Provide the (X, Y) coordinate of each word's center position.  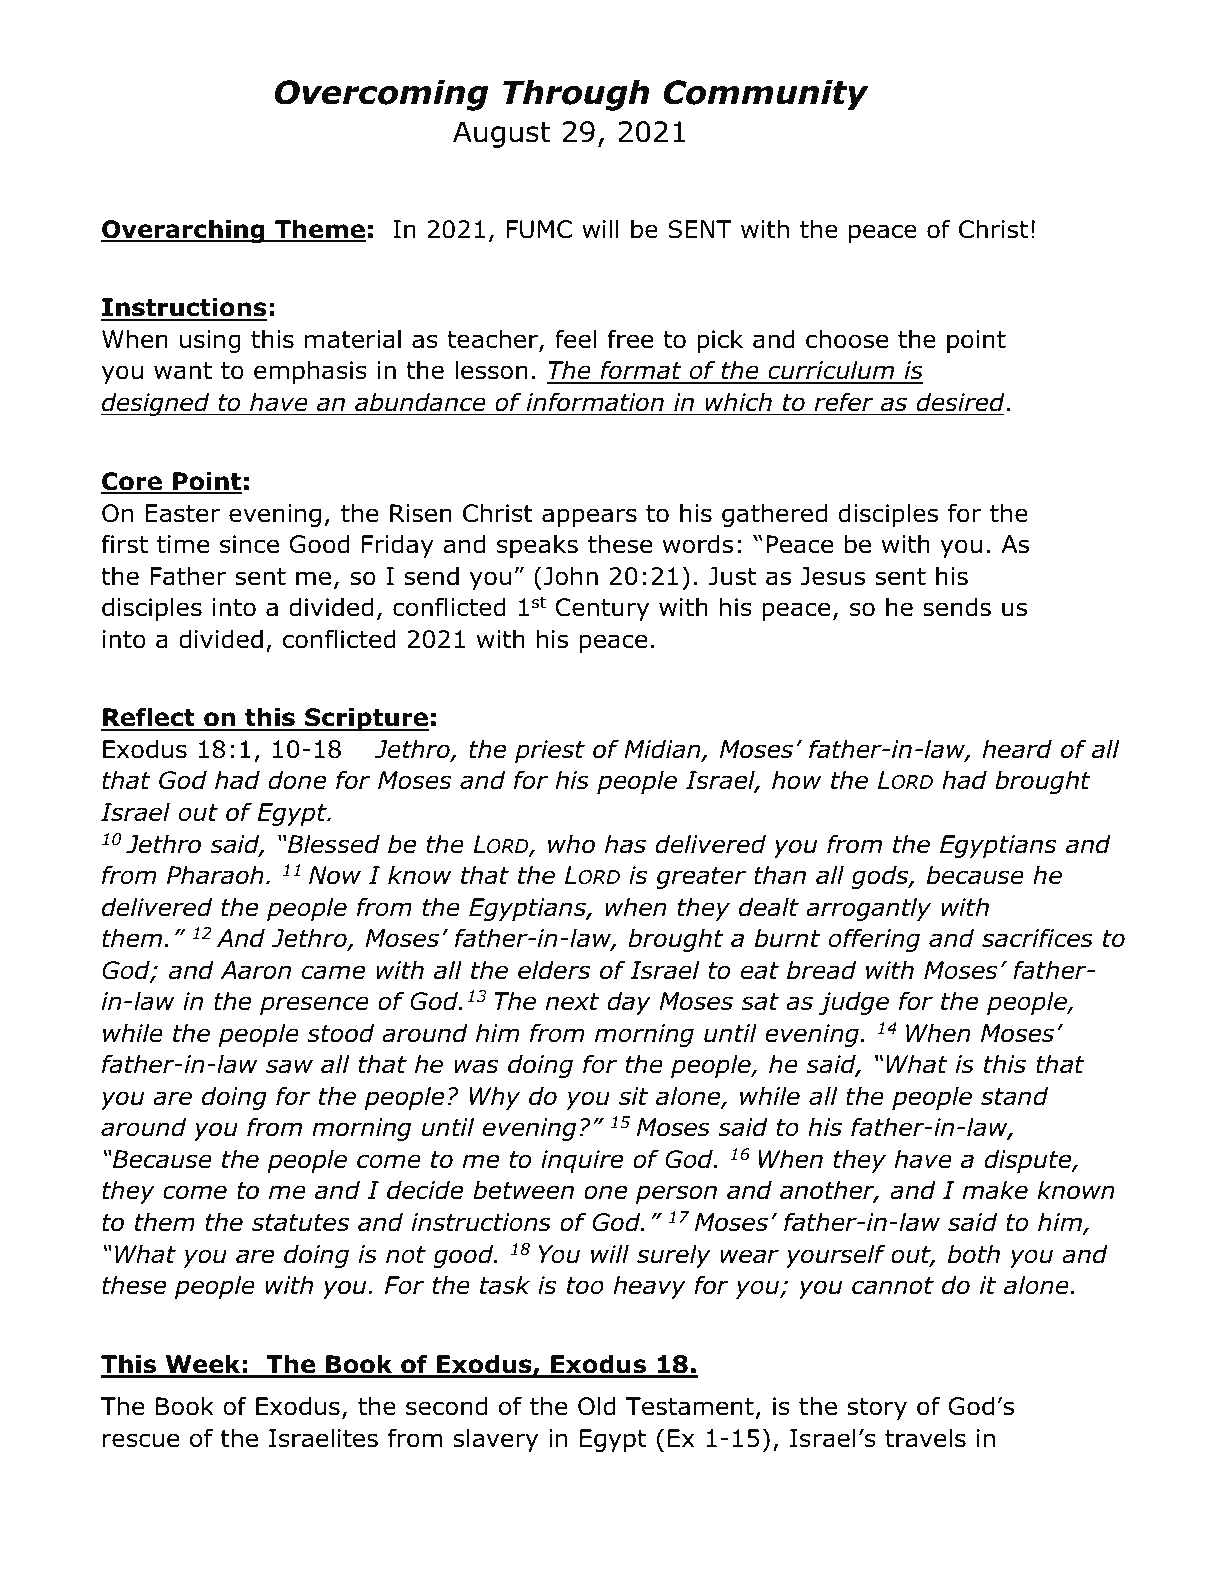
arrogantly (868, 909)
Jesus (832, 576)
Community (766, 95)
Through (576, 95)
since (249, 544)
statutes (300, 1223)
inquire (582, 1161)
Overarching (184, 231)
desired (961, 402)
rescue (141, 1440)
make (995, 1190)
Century (602, 609)
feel (576, 339)
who (571, 844)
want (183, 371)
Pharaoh (215, 875)
